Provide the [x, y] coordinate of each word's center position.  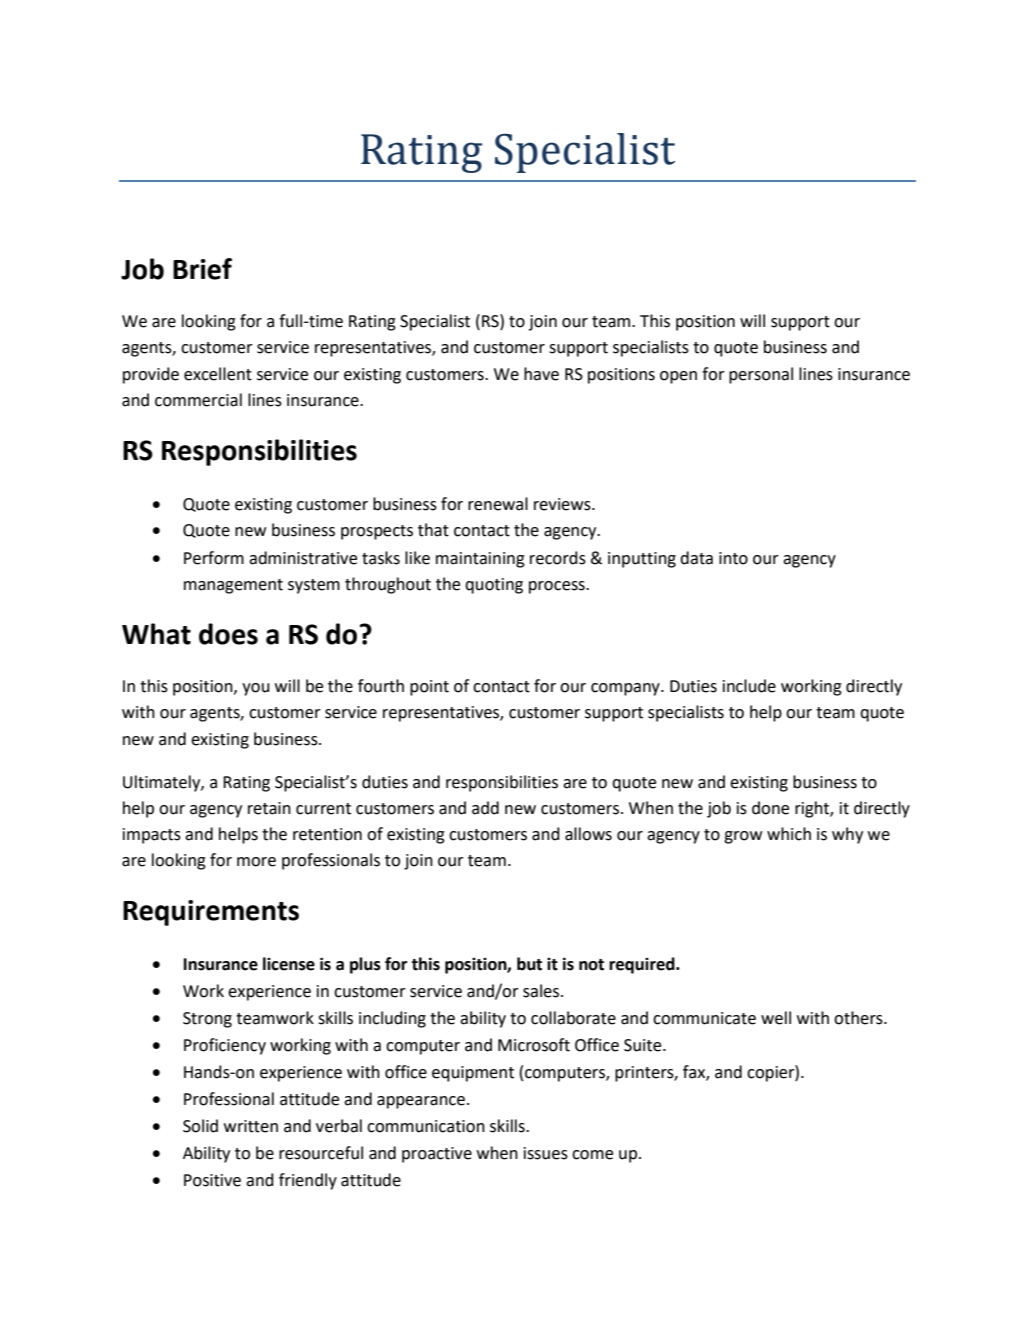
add [485, 808]
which [789, 834]
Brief [202, 269]
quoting [494, 586]
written [251, 1126]
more [256, 862]
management [233, 586]
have [541, 374]
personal [761, 375]
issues [546, 1153]
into [733, 558]
